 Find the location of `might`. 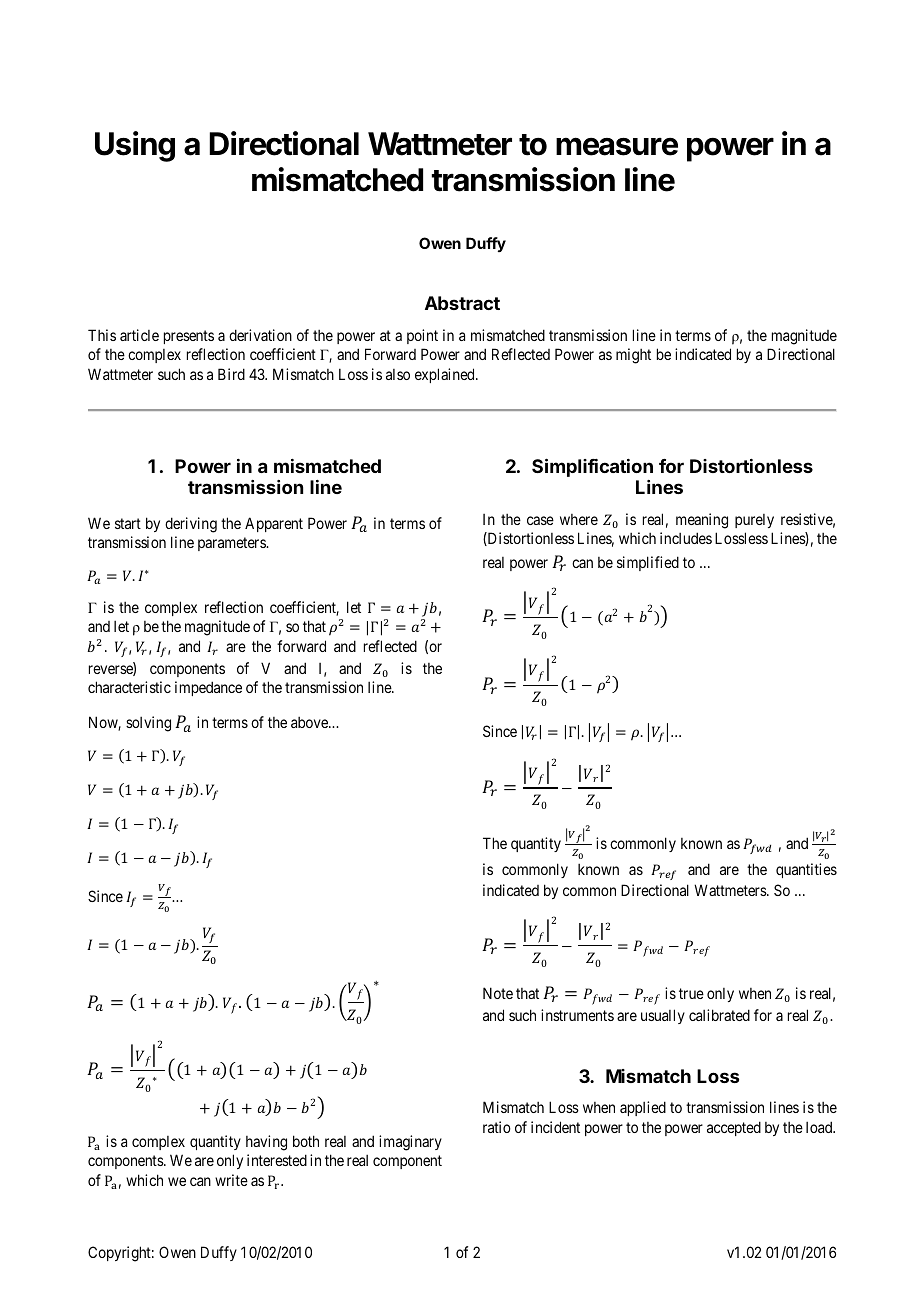

might is located at coordinates (633, 356).
